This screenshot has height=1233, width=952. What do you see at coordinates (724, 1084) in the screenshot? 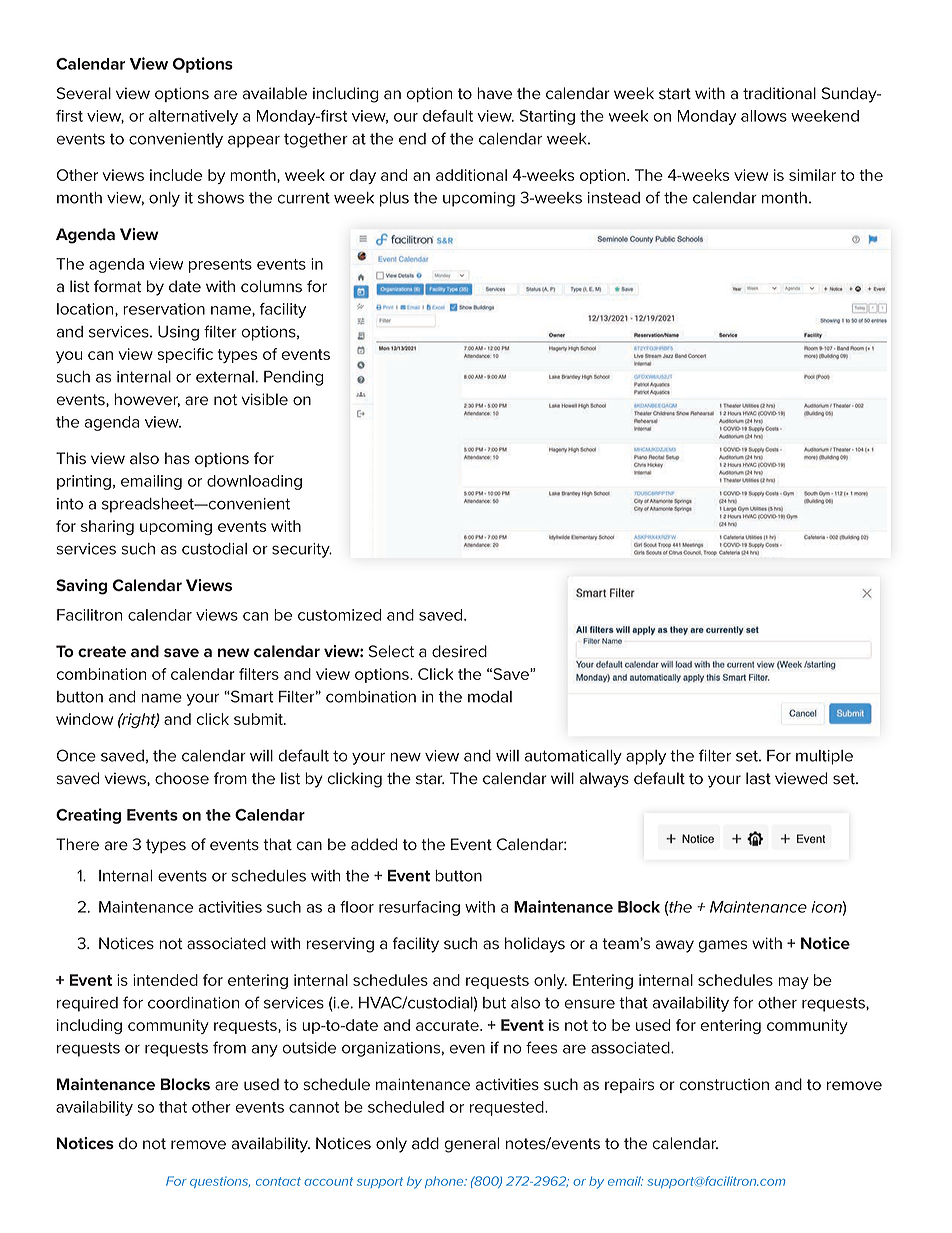
I see `construction` at bounding box center [724, 1084].
